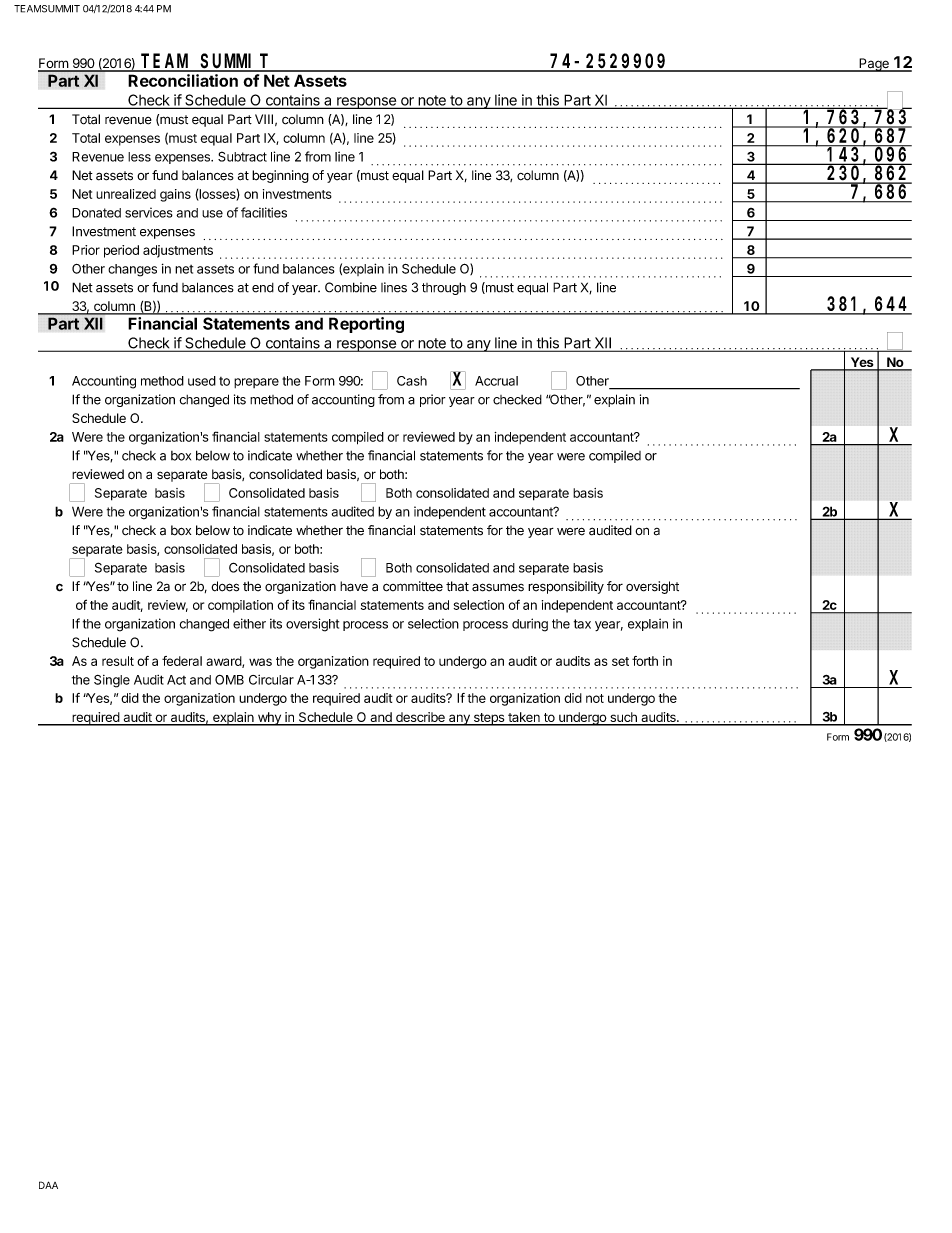  What do you see at coordinates (202, 381) in the screenshot?
I see `used` at bounding box center [202, 381].
